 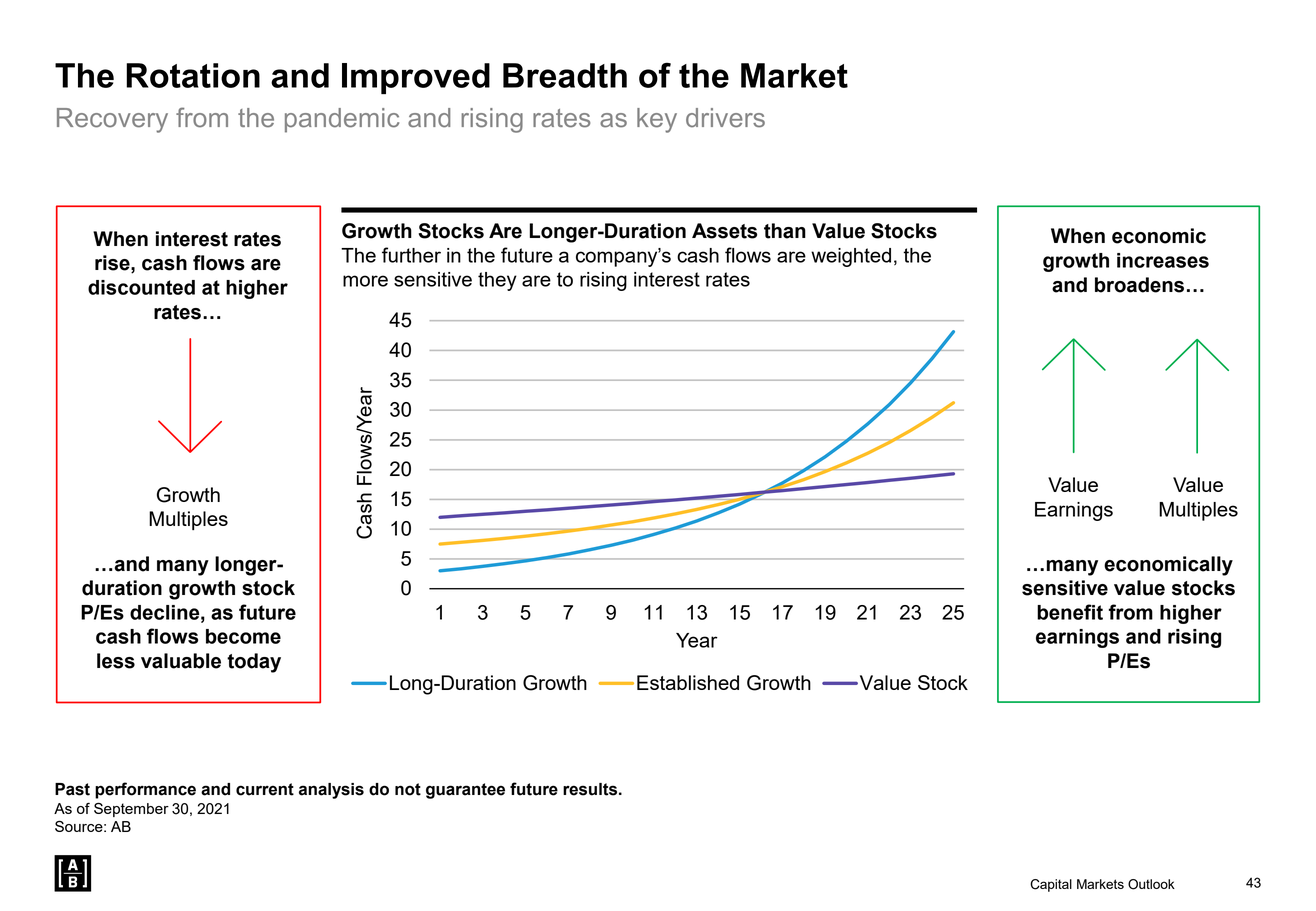 I want to click on Capital, so click(x=1051, y=885).
